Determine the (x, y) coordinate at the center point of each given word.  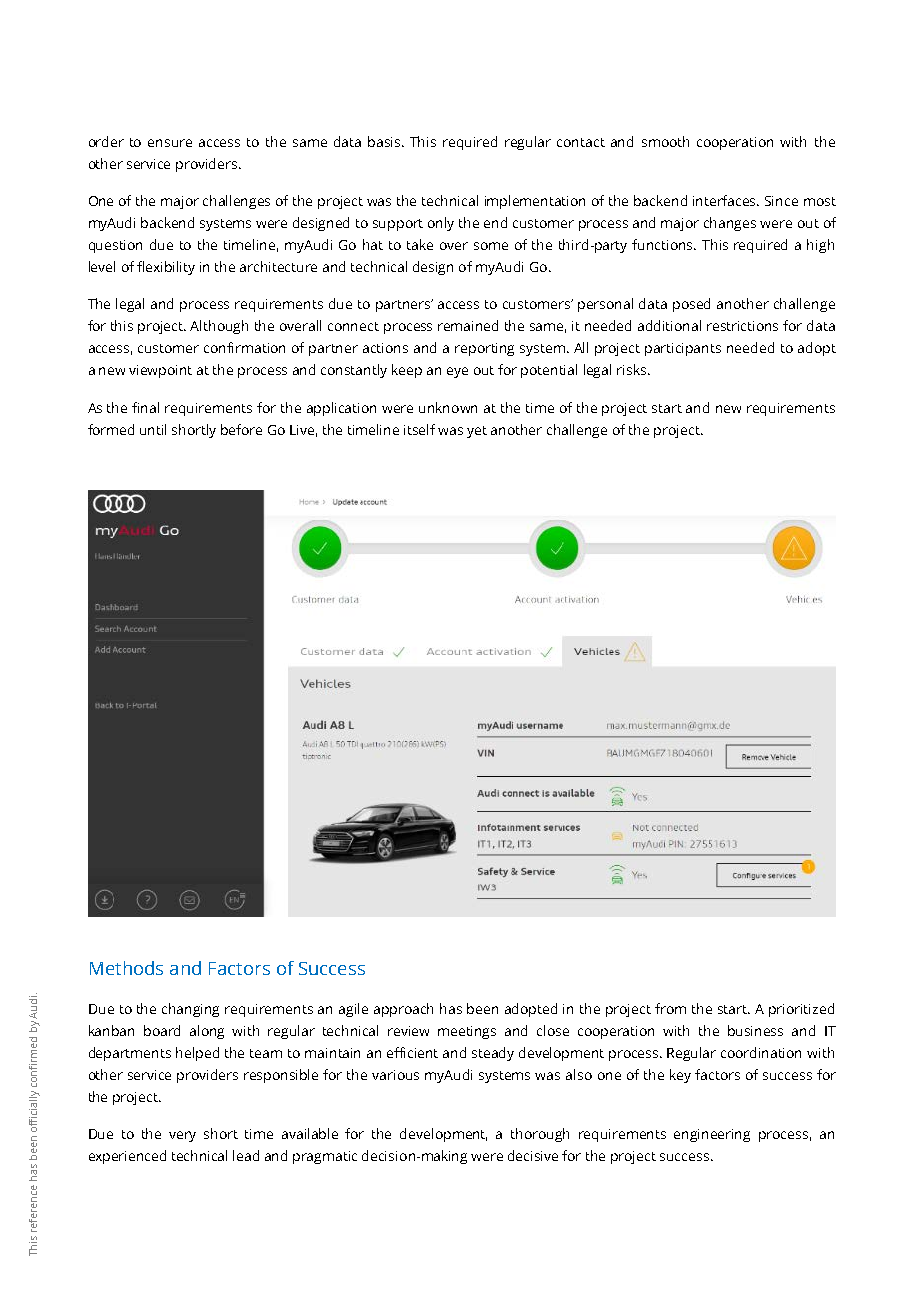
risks (633, 369)
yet (477, 432)
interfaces (726, 200)
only (441, 224)
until (153, 429)
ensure (170, 143)
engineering (712, 1135)
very (182, 1136)
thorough (540, 1135)
